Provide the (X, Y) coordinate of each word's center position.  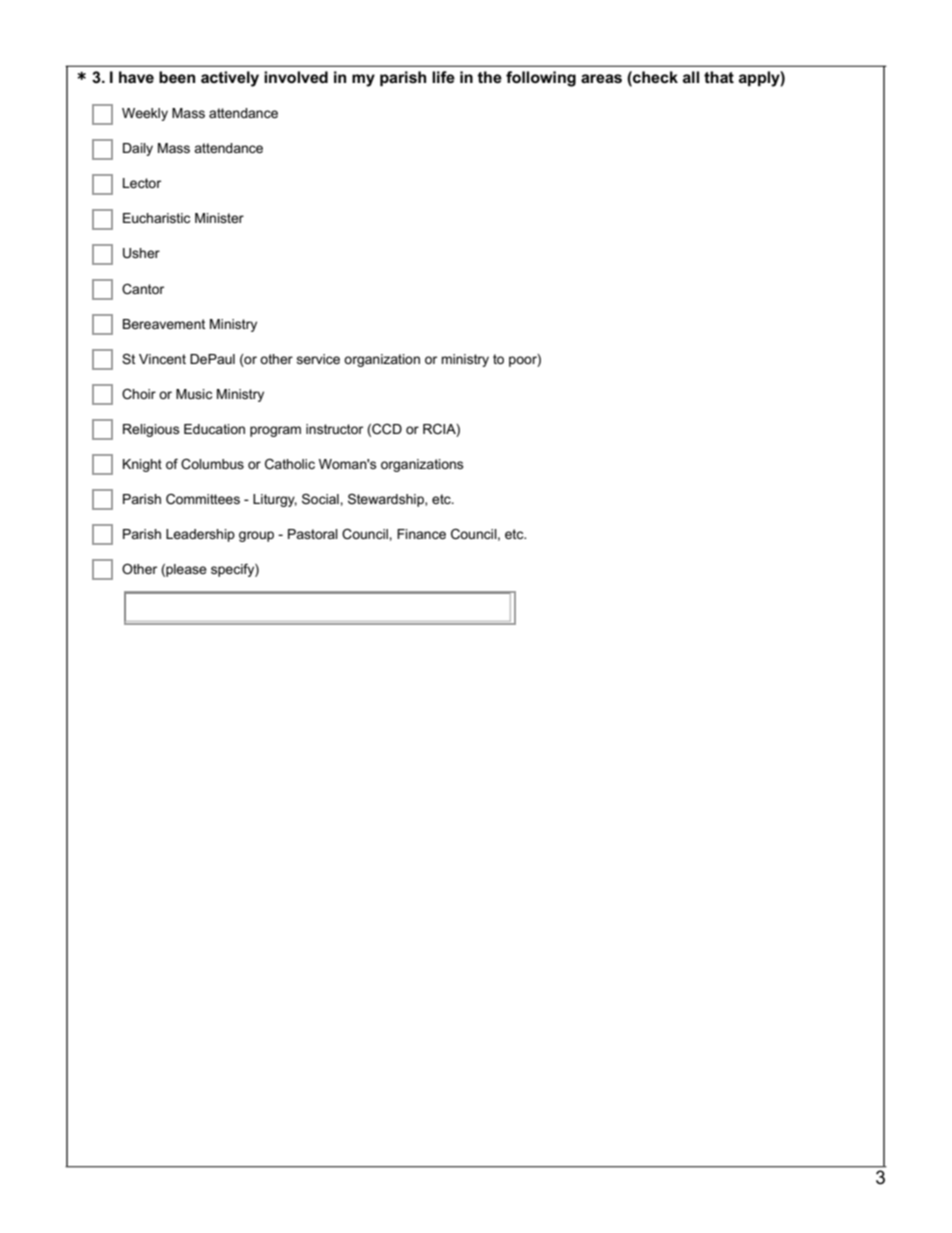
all (691, 77)
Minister (219, 218)
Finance (421, 534)
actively (230, 79)
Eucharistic (156, 218)
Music (194, 394)
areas (601, 78)
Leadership (200, 535)
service (318, 359)
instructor (334, 429)
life (443, 77)
